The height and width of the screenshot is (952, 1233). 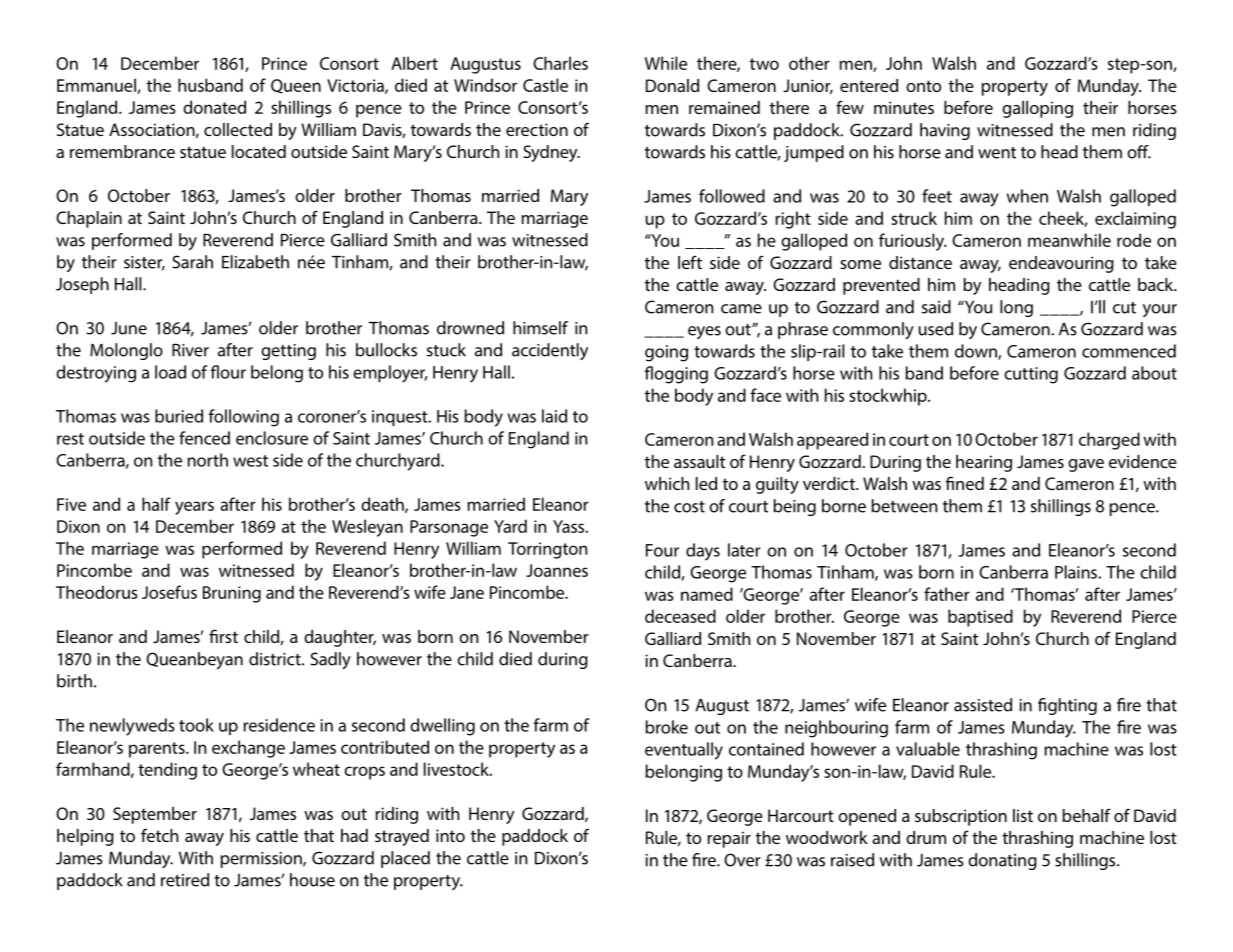 What do you see at coordinates (190, 350) in the screenshot?
I see `River` at bounding box center [190, 350].
